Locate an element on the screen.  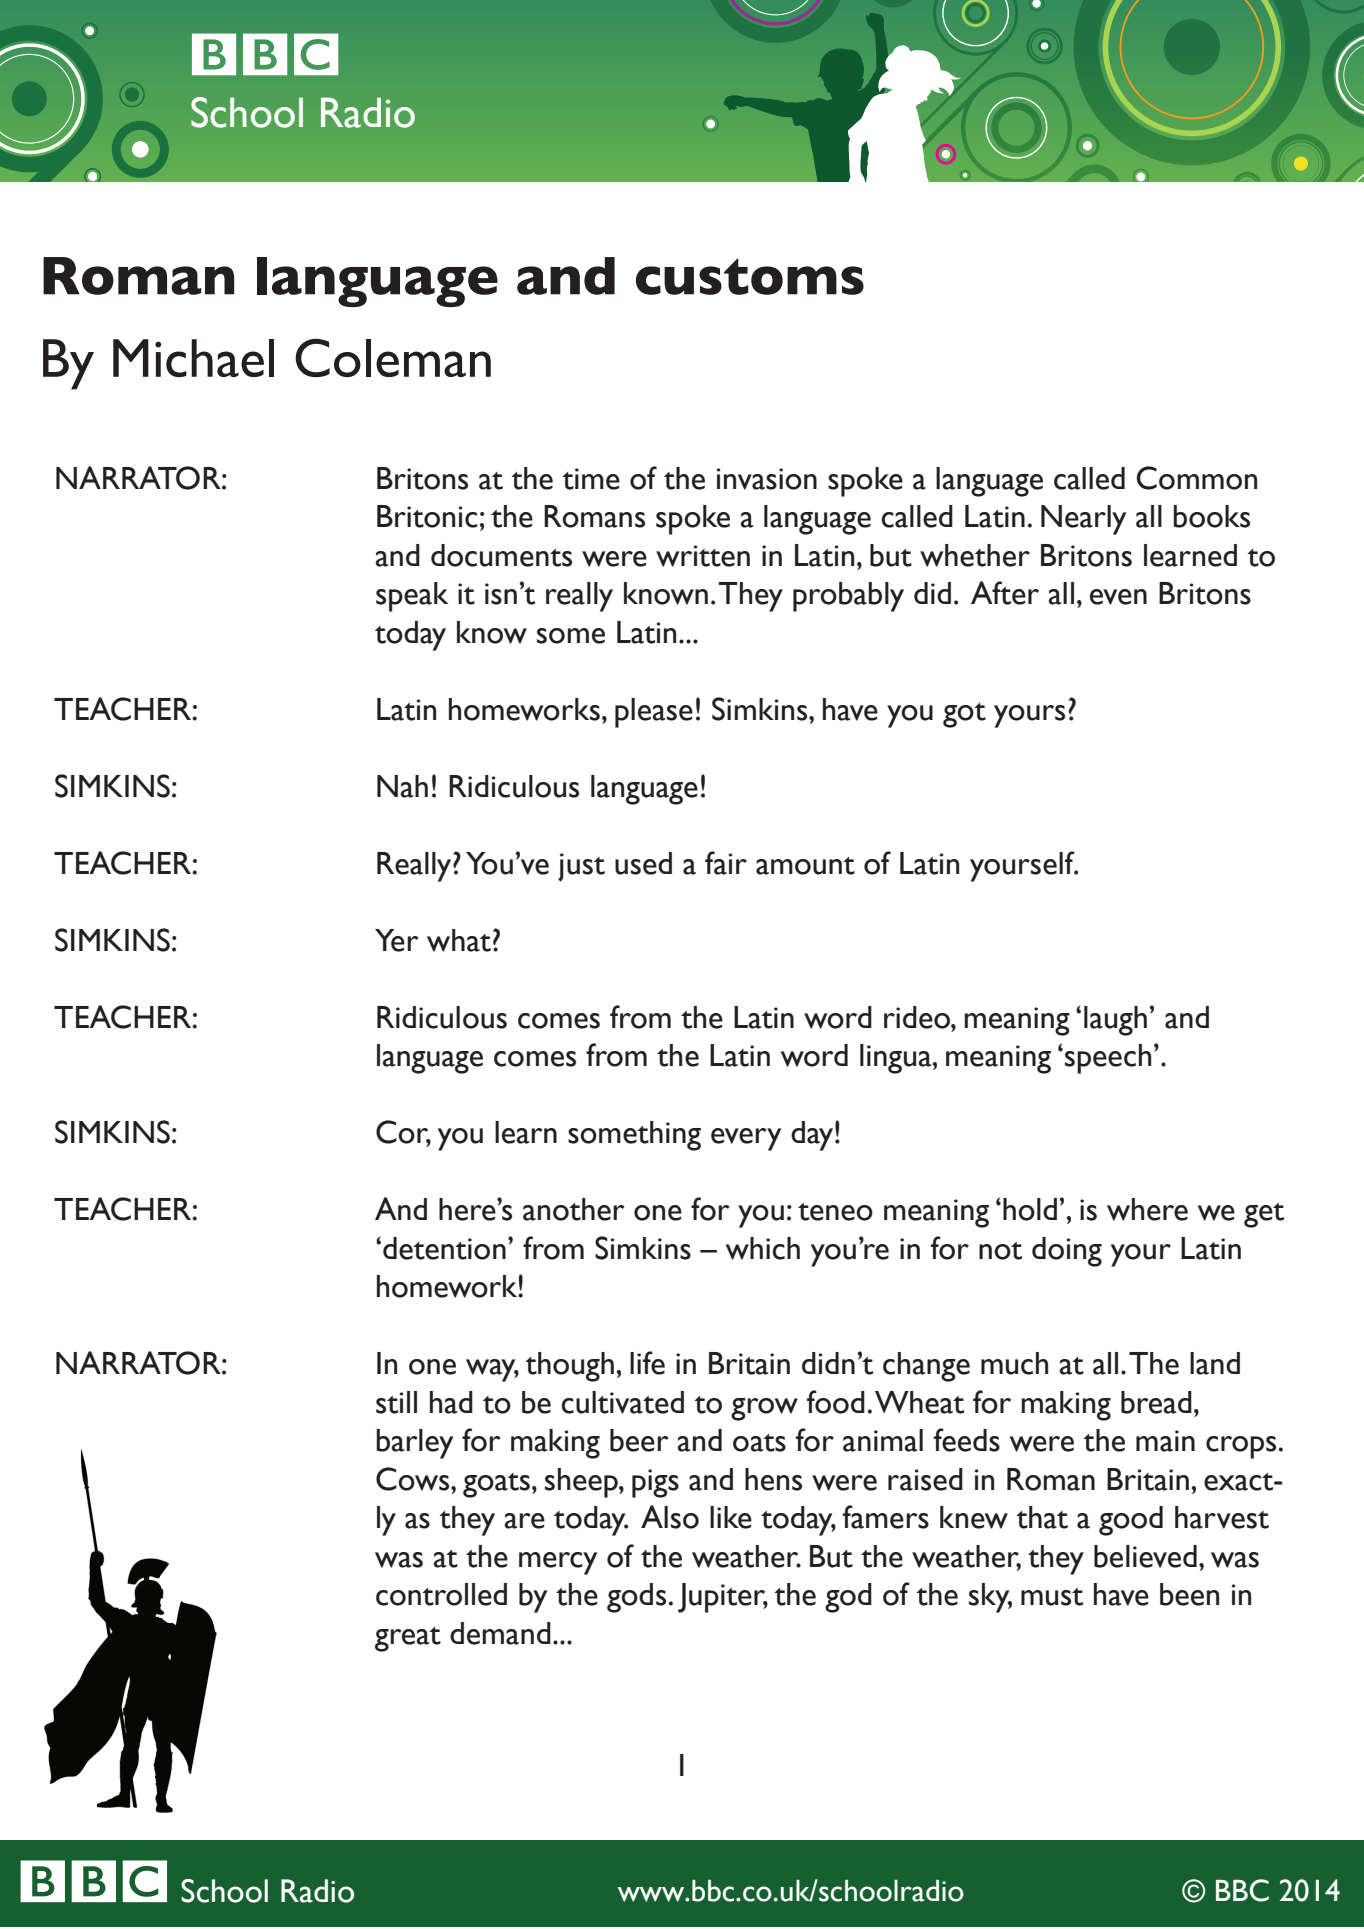
Cor is located at coordinates (403, 1133).
